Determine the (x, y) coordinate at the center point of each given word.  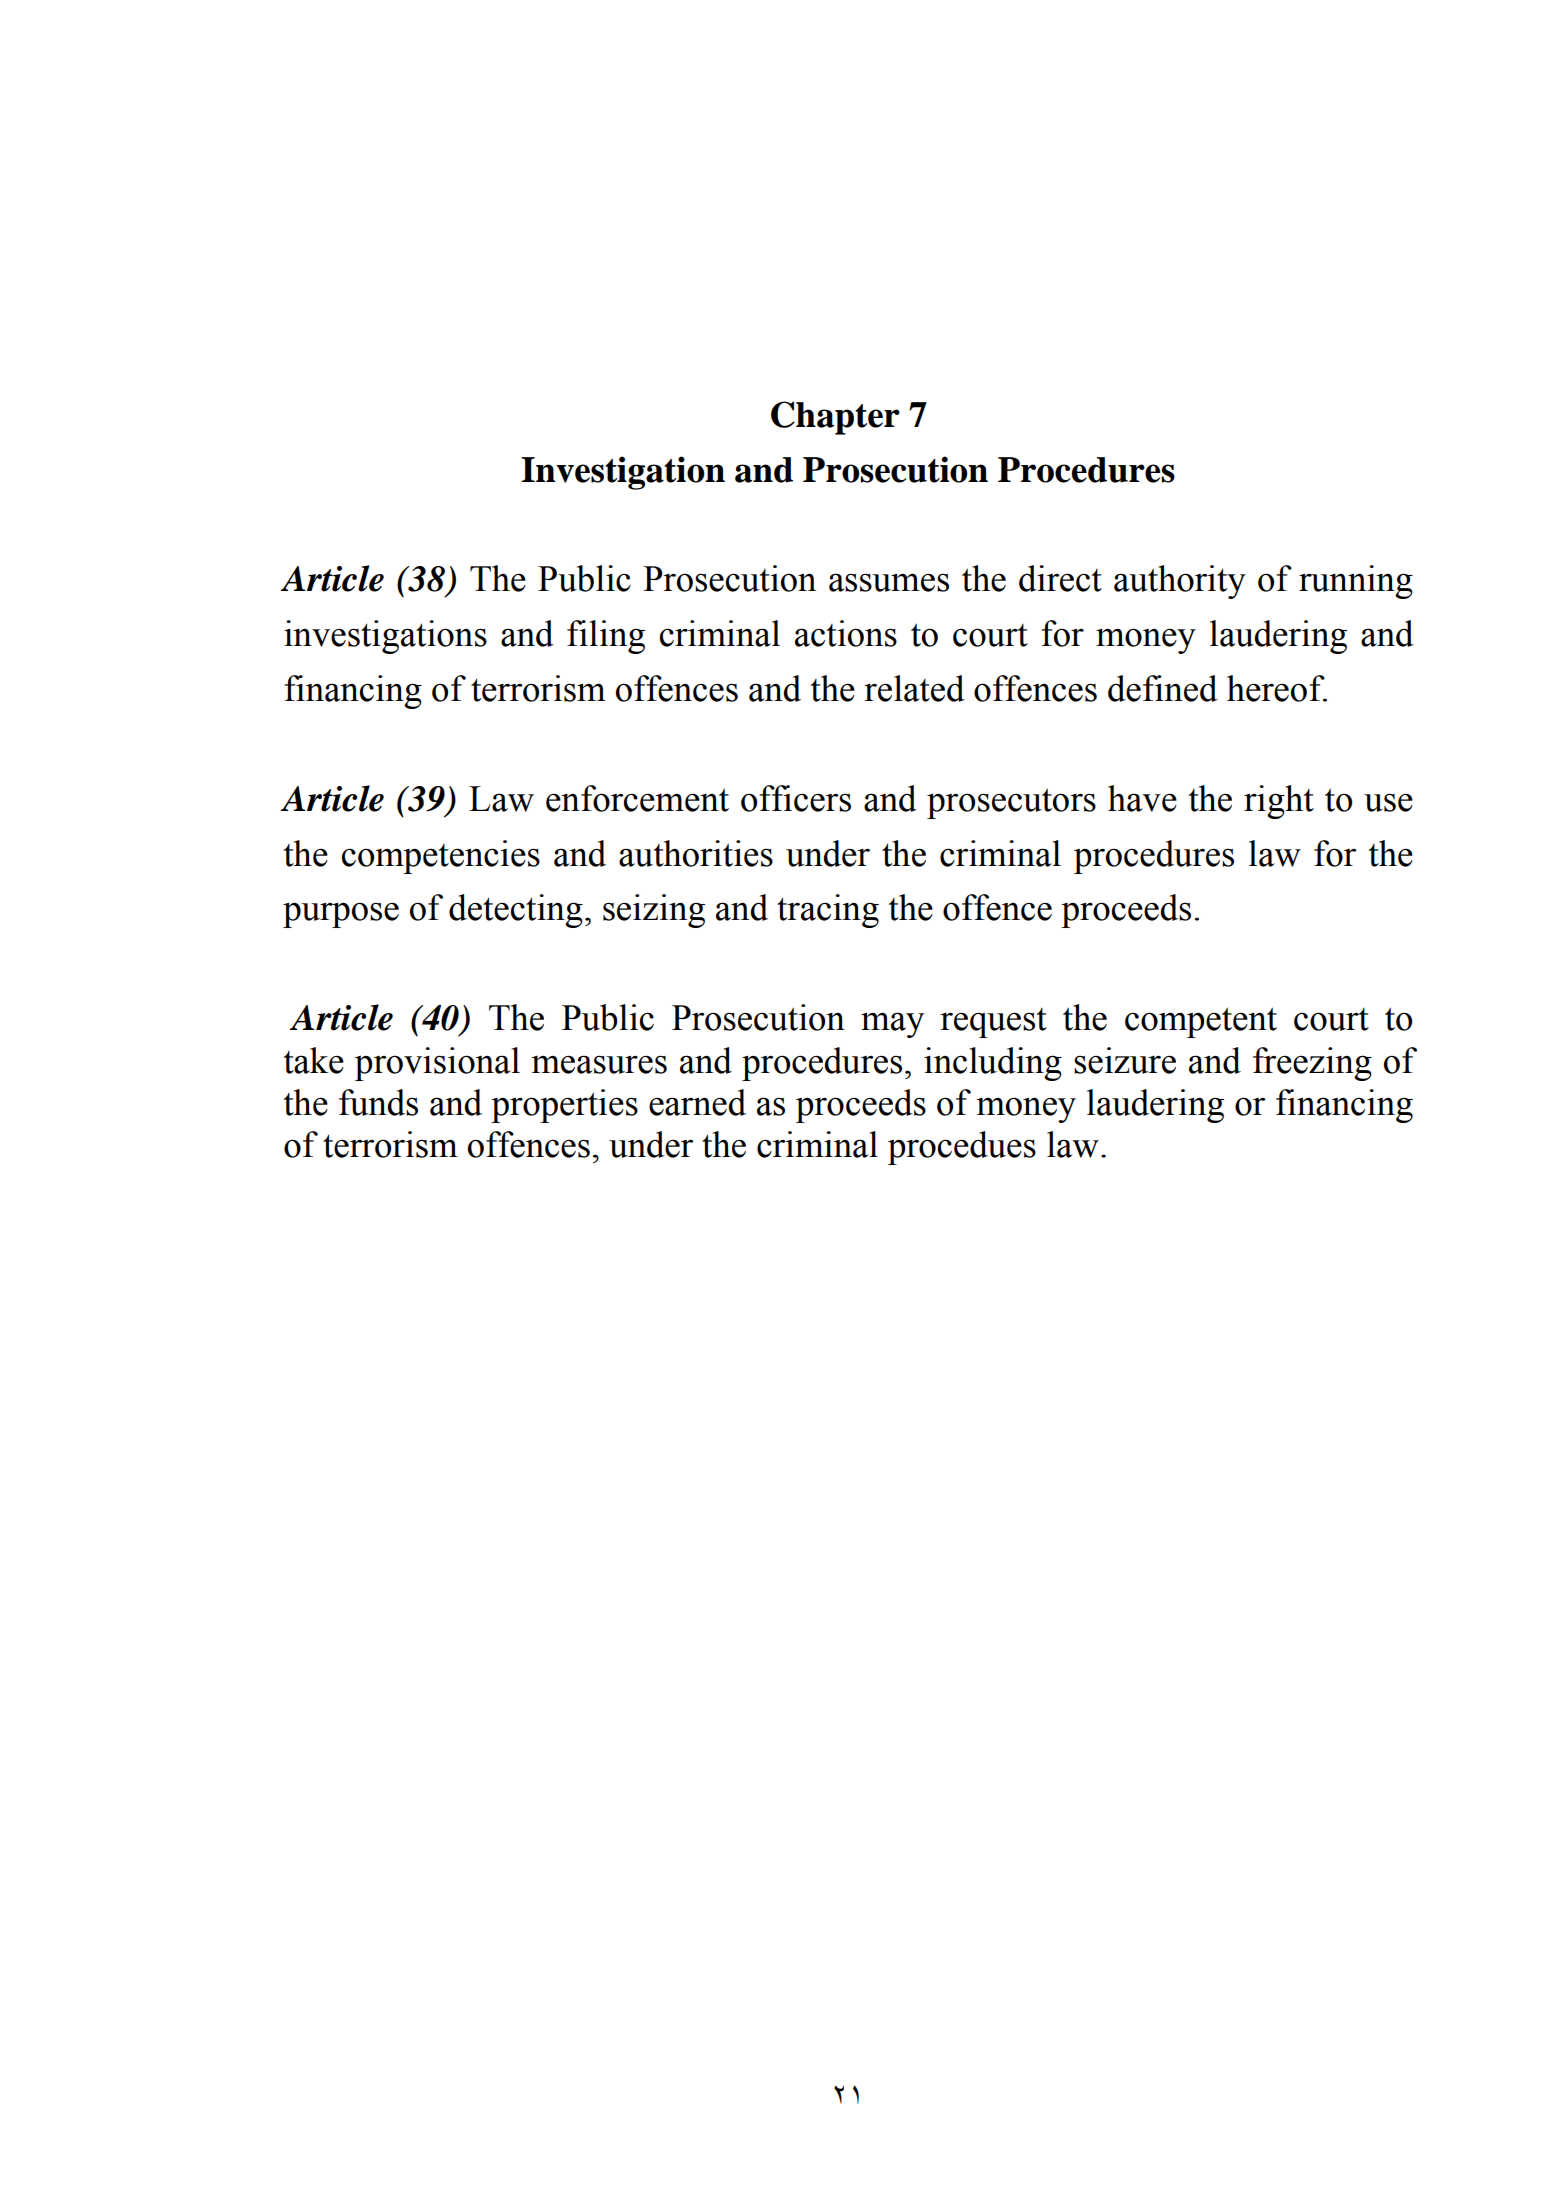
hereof (1277, 688)
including (993, 1064)
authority (1180, 582)
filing (606, 637)
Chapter (835, 418)
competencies (441, 857)
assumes (889, 582)
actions (846, 633)
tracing (828, 911)
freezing (1312, 1064)
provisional (437, 1064)
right (1279, 802)
